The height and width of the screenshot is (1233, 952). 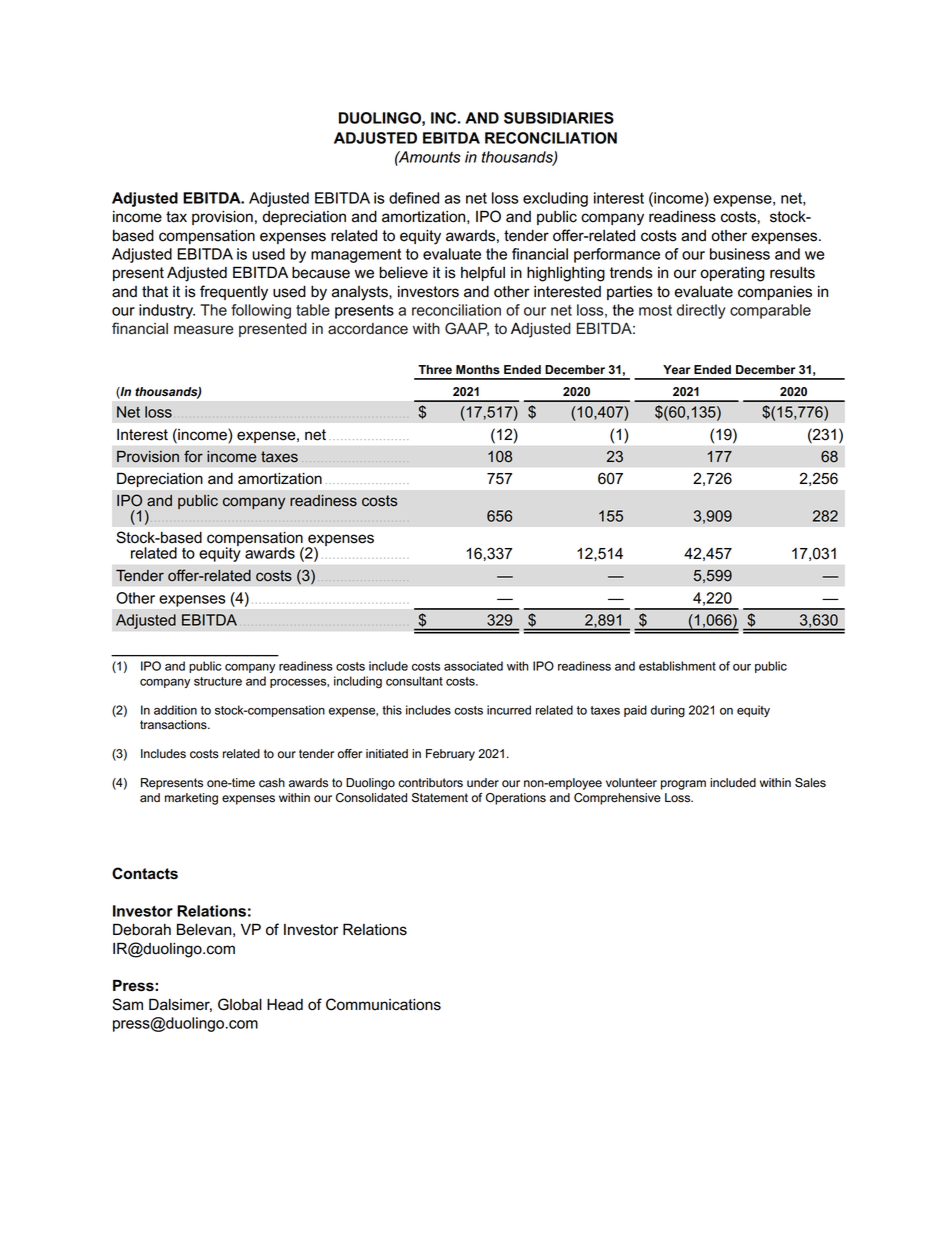 What do you see at coordinates (683, 785) in the screenshot?
I see `program` at bounding box center [683, 785].
